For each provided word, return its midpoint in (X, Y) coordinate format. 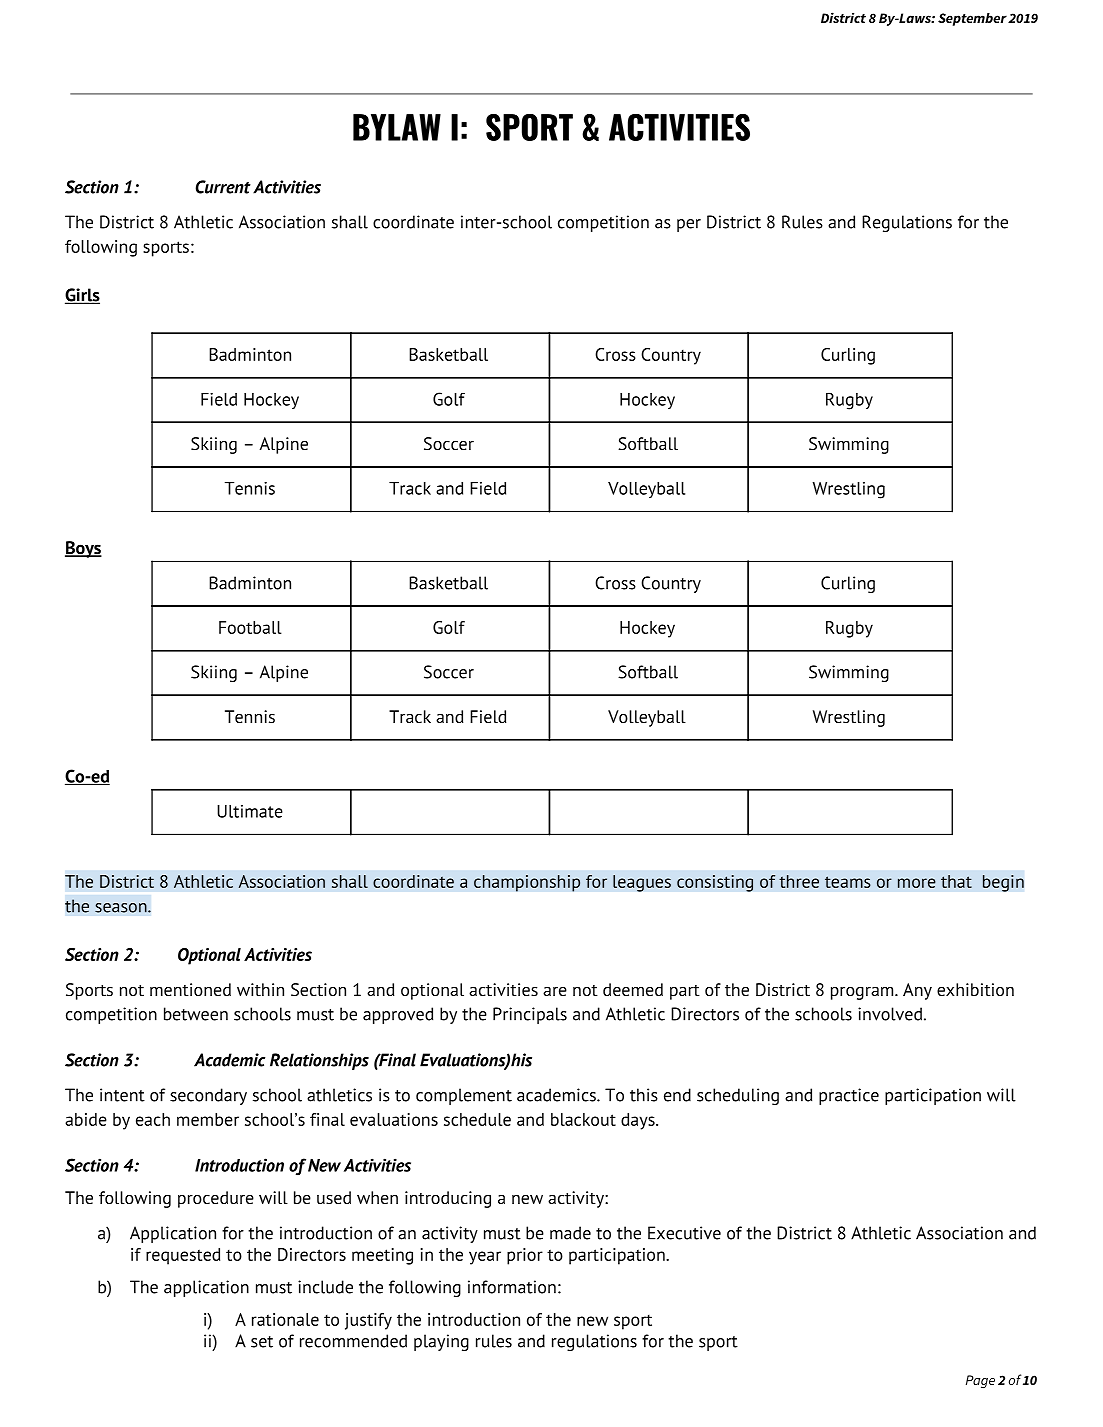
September (972, 19)
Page (980, 1381)
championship (527, 883)
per (689, 225)
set (262, 1342)
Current (223, 187)
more (917, 883)
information (512, 1287)
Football (250, 627)
